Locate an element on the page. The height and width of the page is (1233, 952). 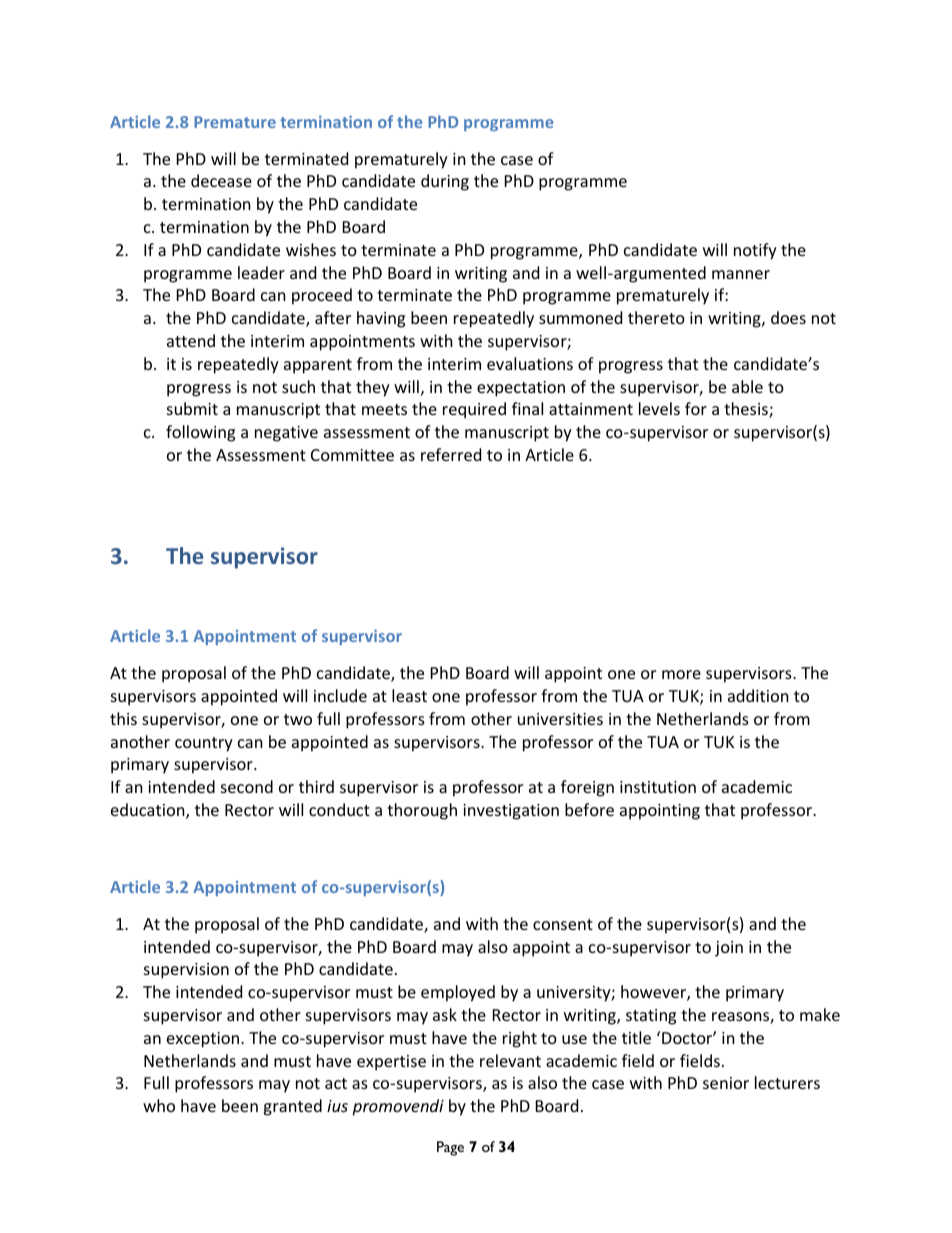
institution is located at coordinates (658, 787).
